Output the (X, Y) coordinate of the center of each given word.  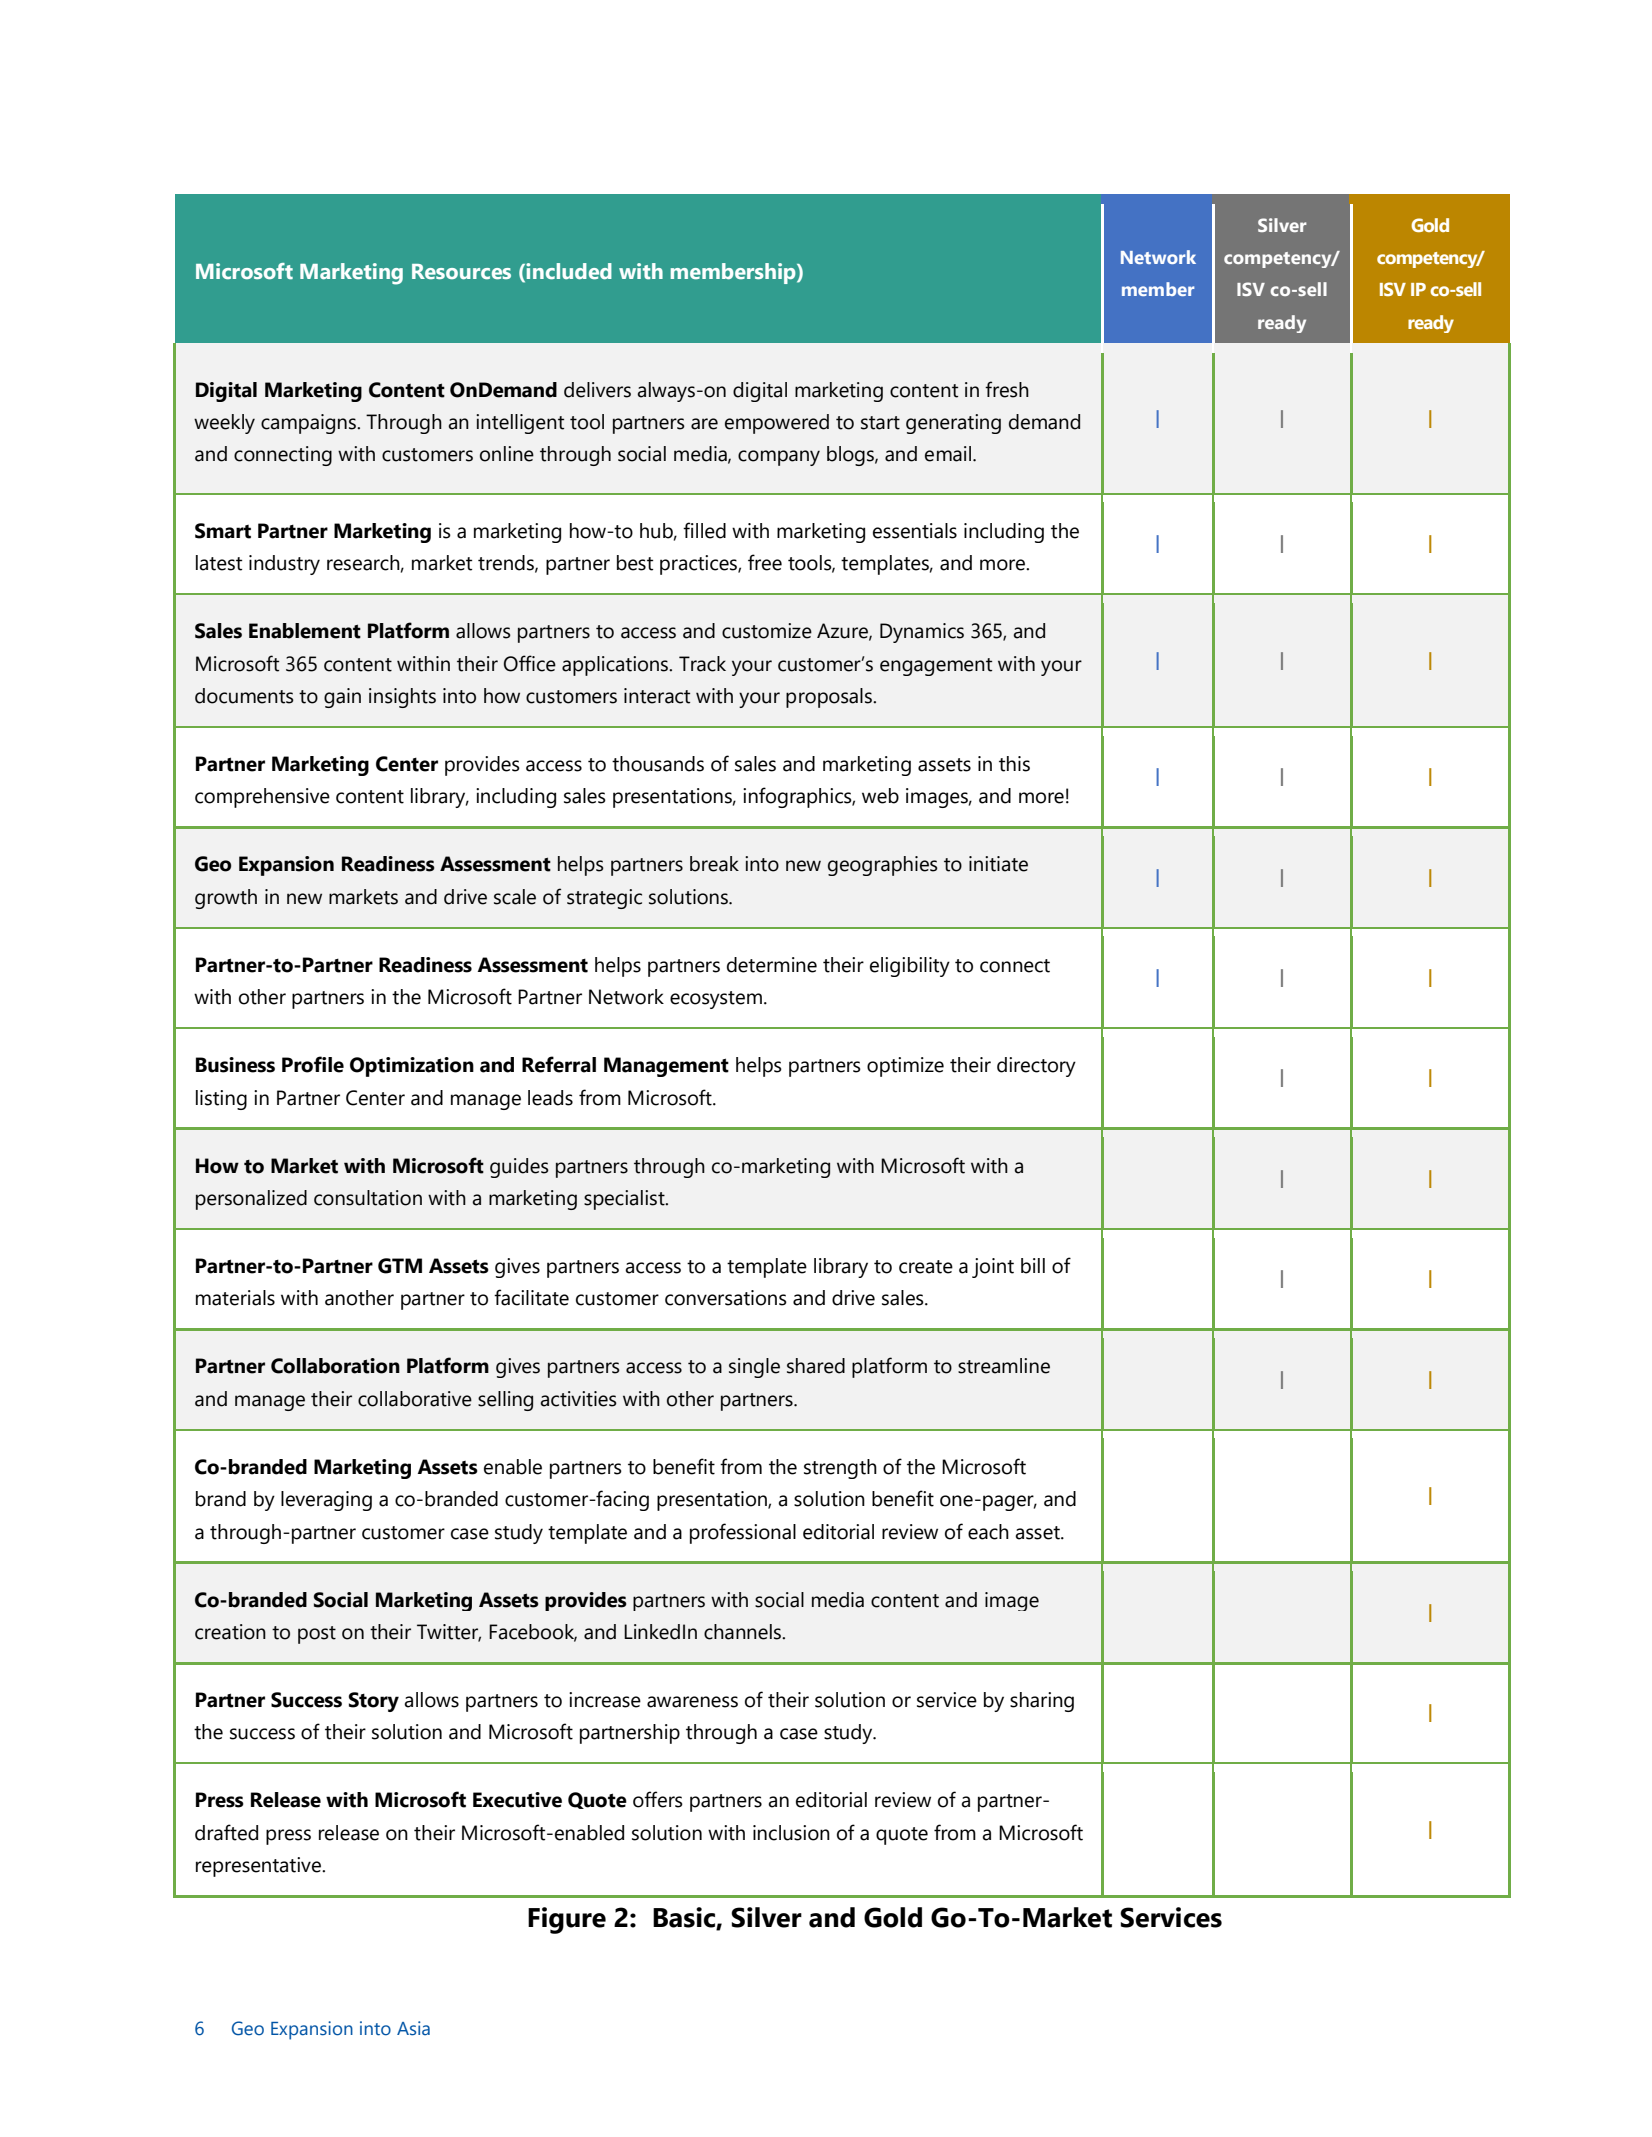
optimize (905, 1067)
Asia (413, 2028)
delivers (597, 390)
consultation (368, 1198)
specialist (625, 1200)
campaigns (309, 424)
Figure (567, 1920)
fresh (1007, 389)
